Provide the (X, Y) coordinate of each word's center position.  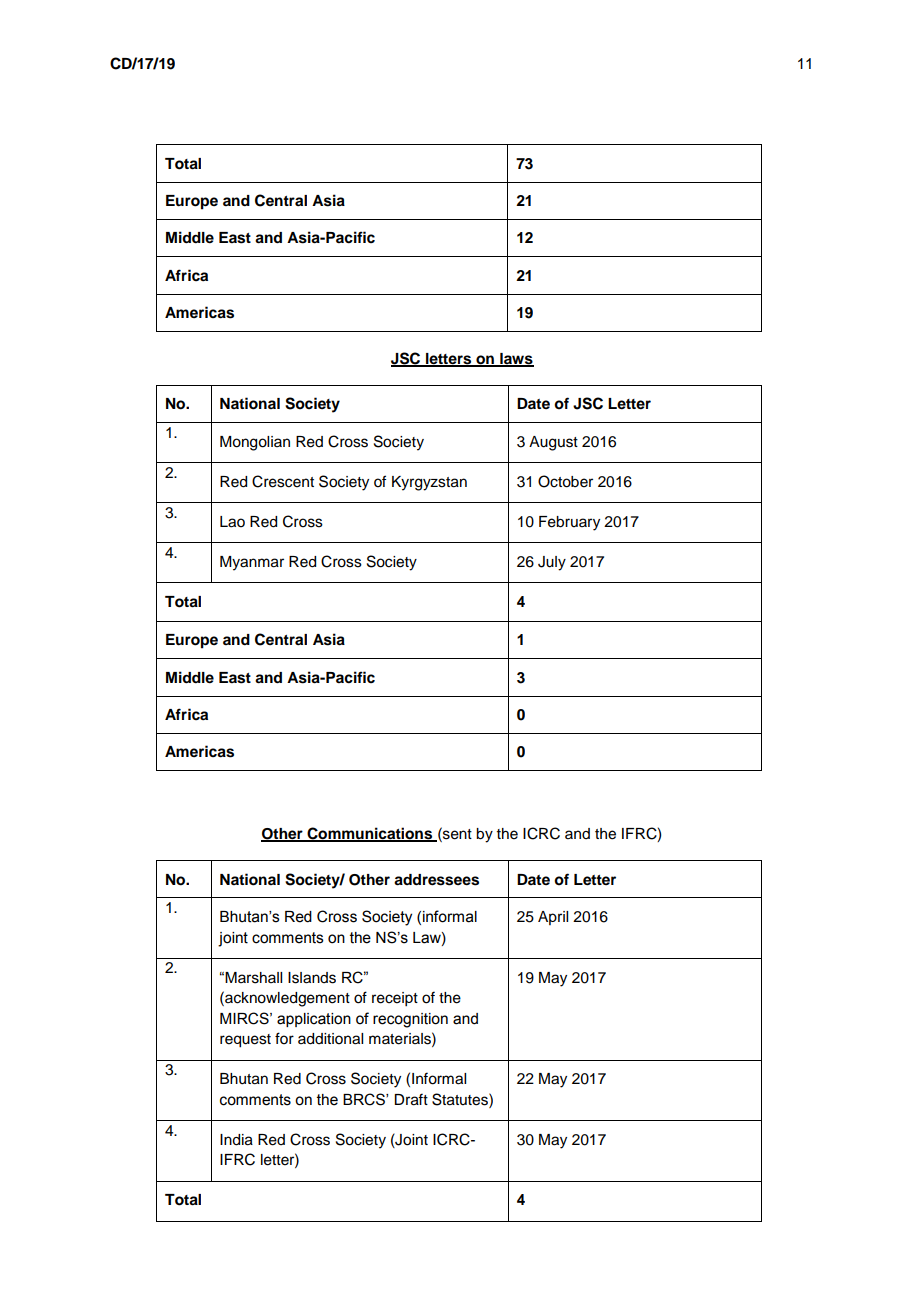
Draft (411, 1099)
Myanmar (252, 563)
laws (516, 359)
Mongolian (255, 443)
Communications (370, 834)
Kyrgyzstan (429, 483)
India (236, 1140)
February (569, 523)
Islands (312, 978)
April (553, 918)
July (552, 563)
